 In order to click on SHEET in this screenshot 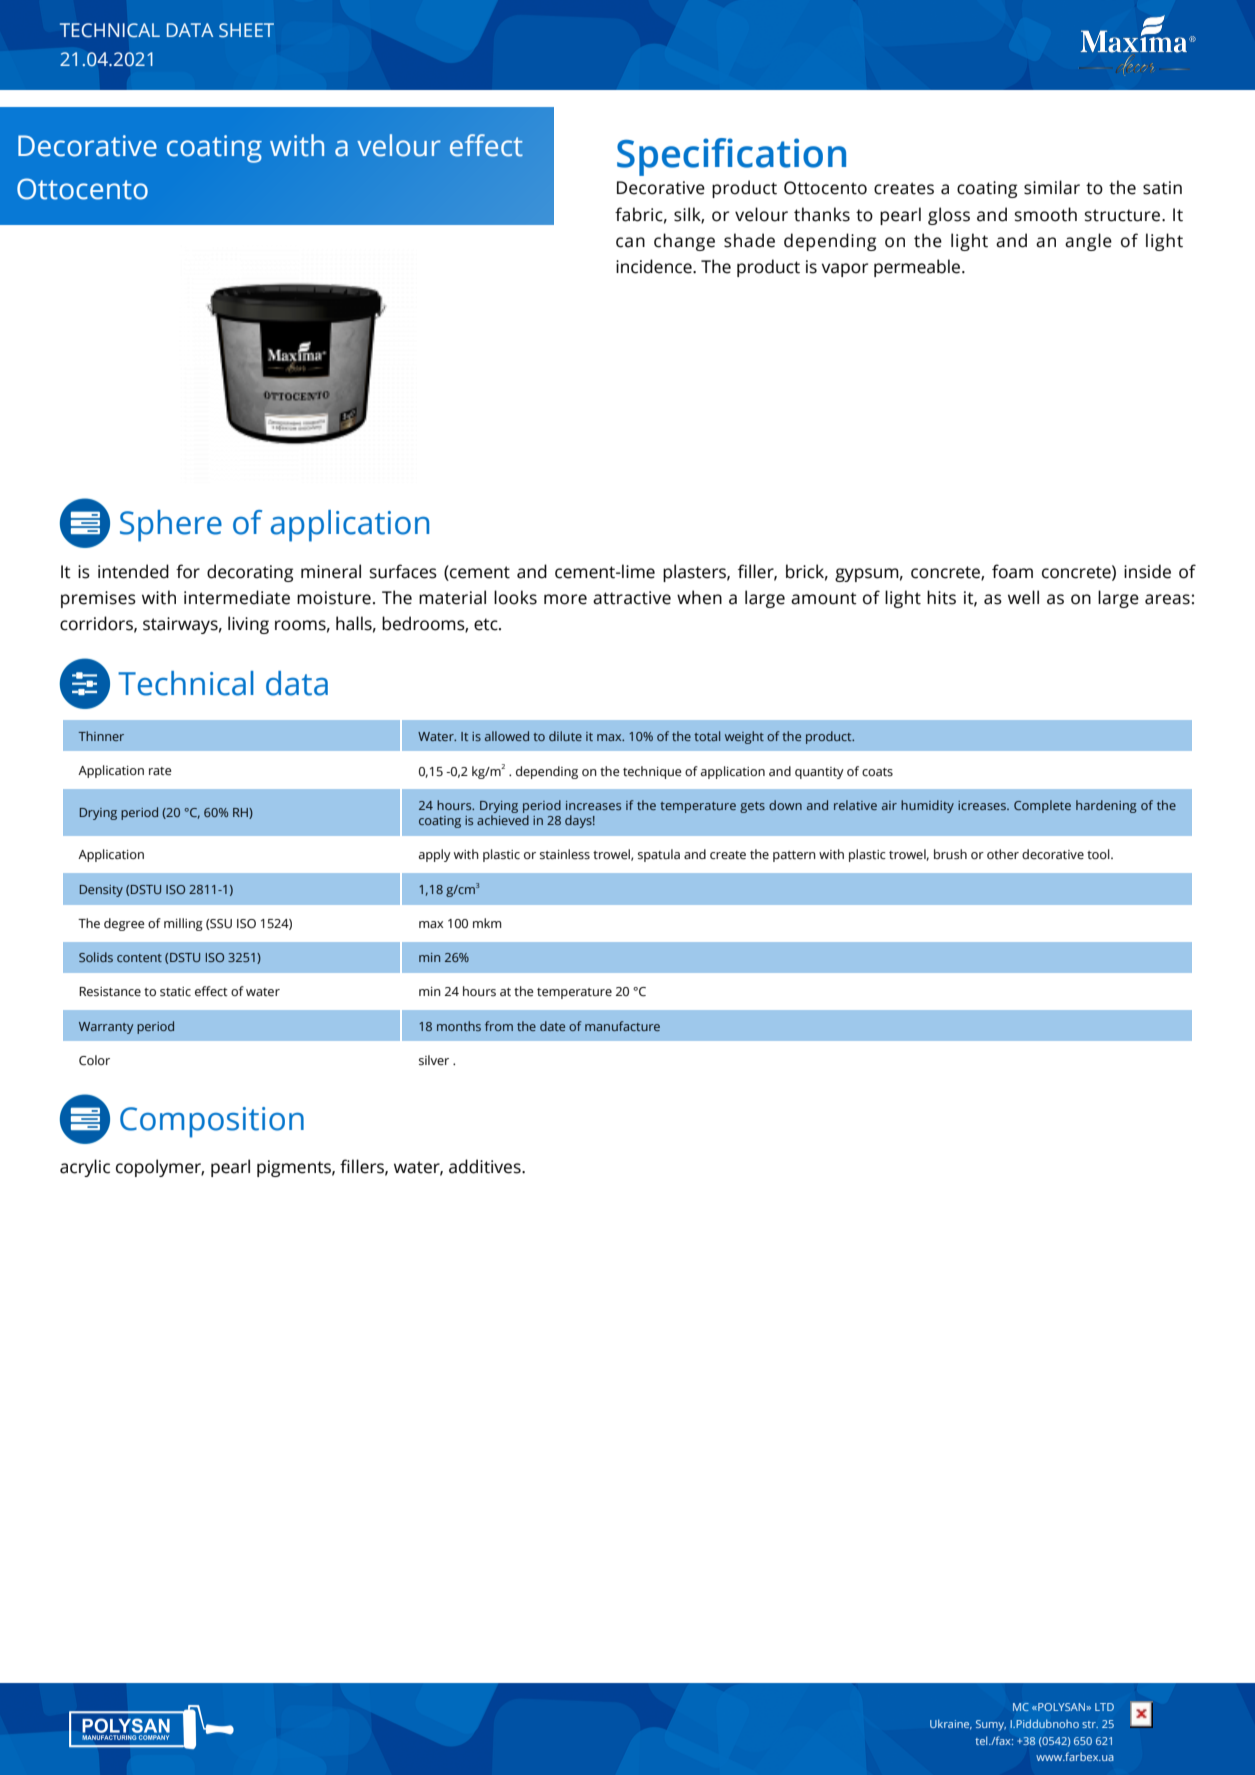, I will do `click(246, 30)`.
